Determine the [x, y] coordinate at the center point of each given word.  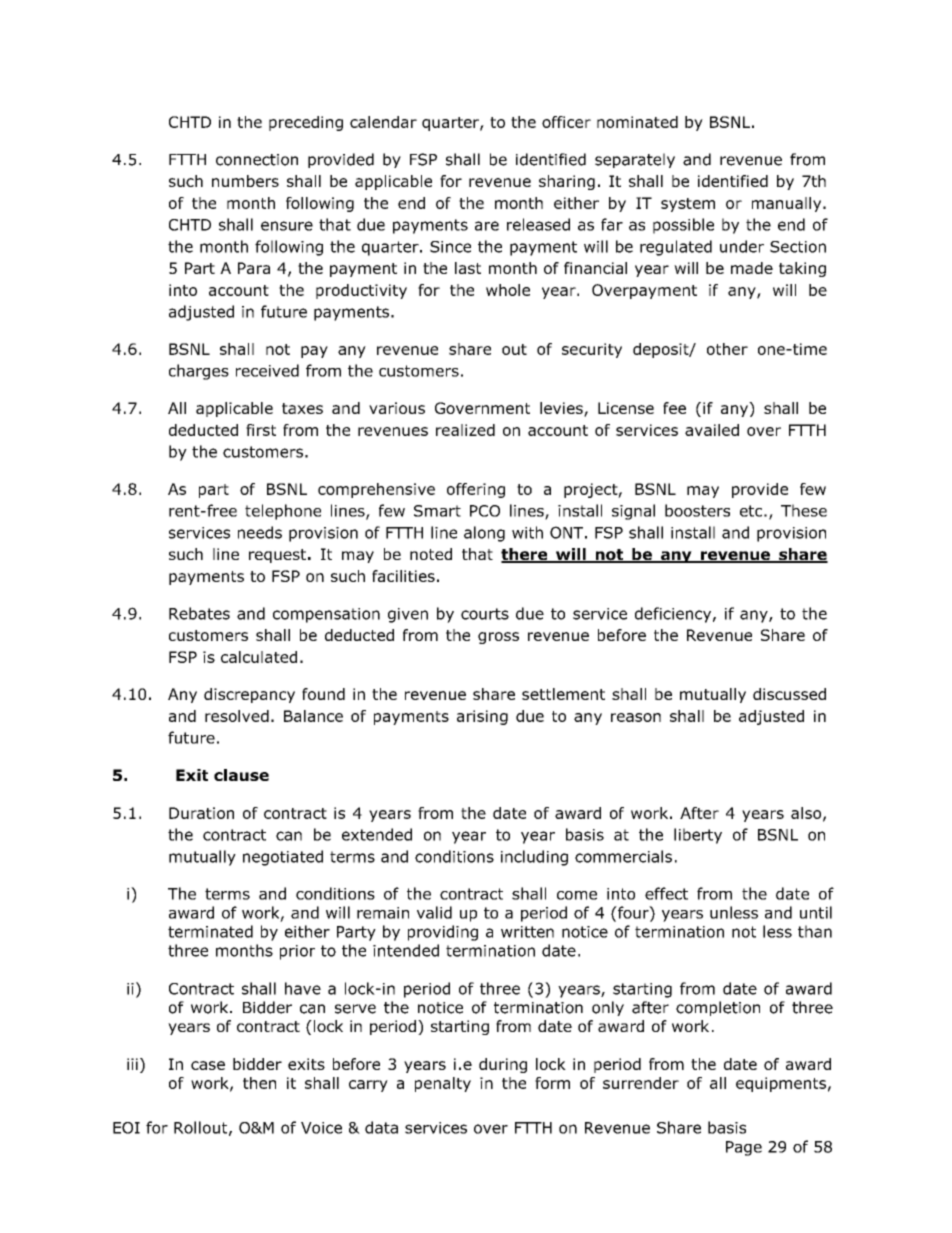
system [688, 205]
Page [744, 1148]
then [259, 1083]
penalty [443, 1084]
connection [257, 160]
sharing [567, 182]
